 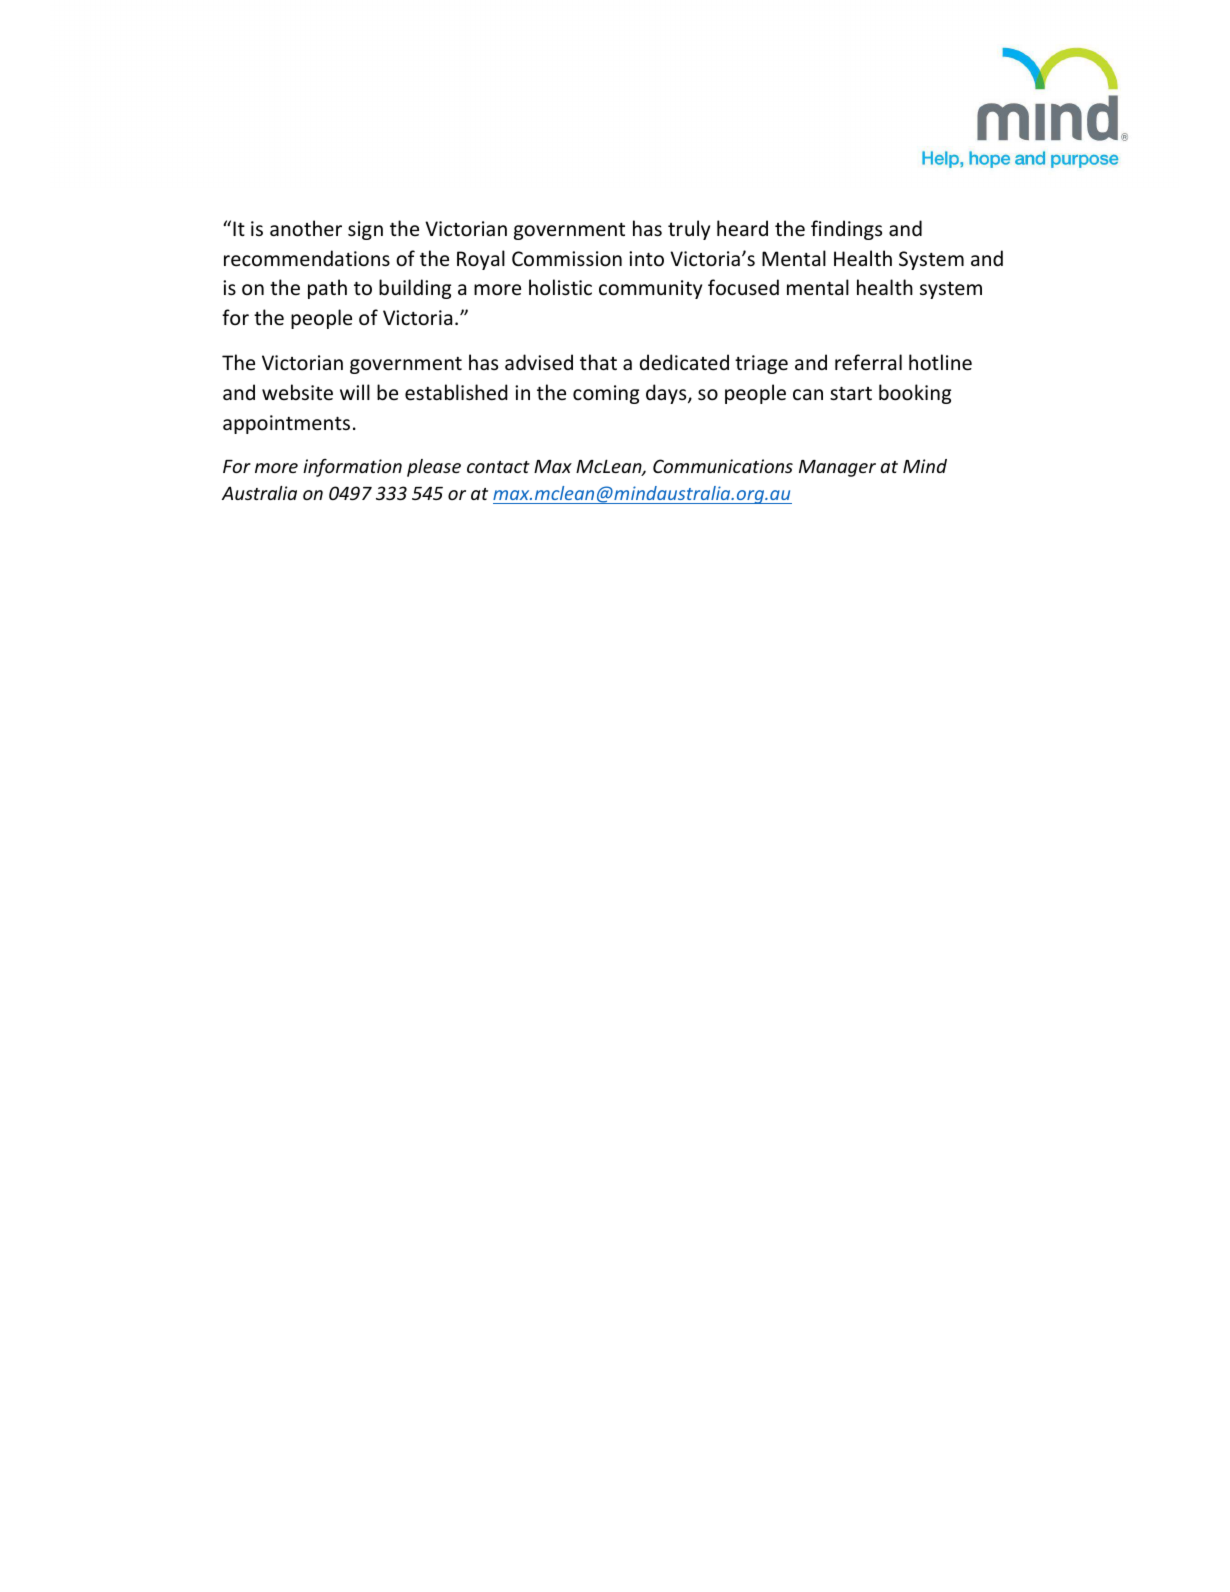 What do you see at coordinates (365, 230) in the image?
I see `sign` at bounding box center [365, 230].
